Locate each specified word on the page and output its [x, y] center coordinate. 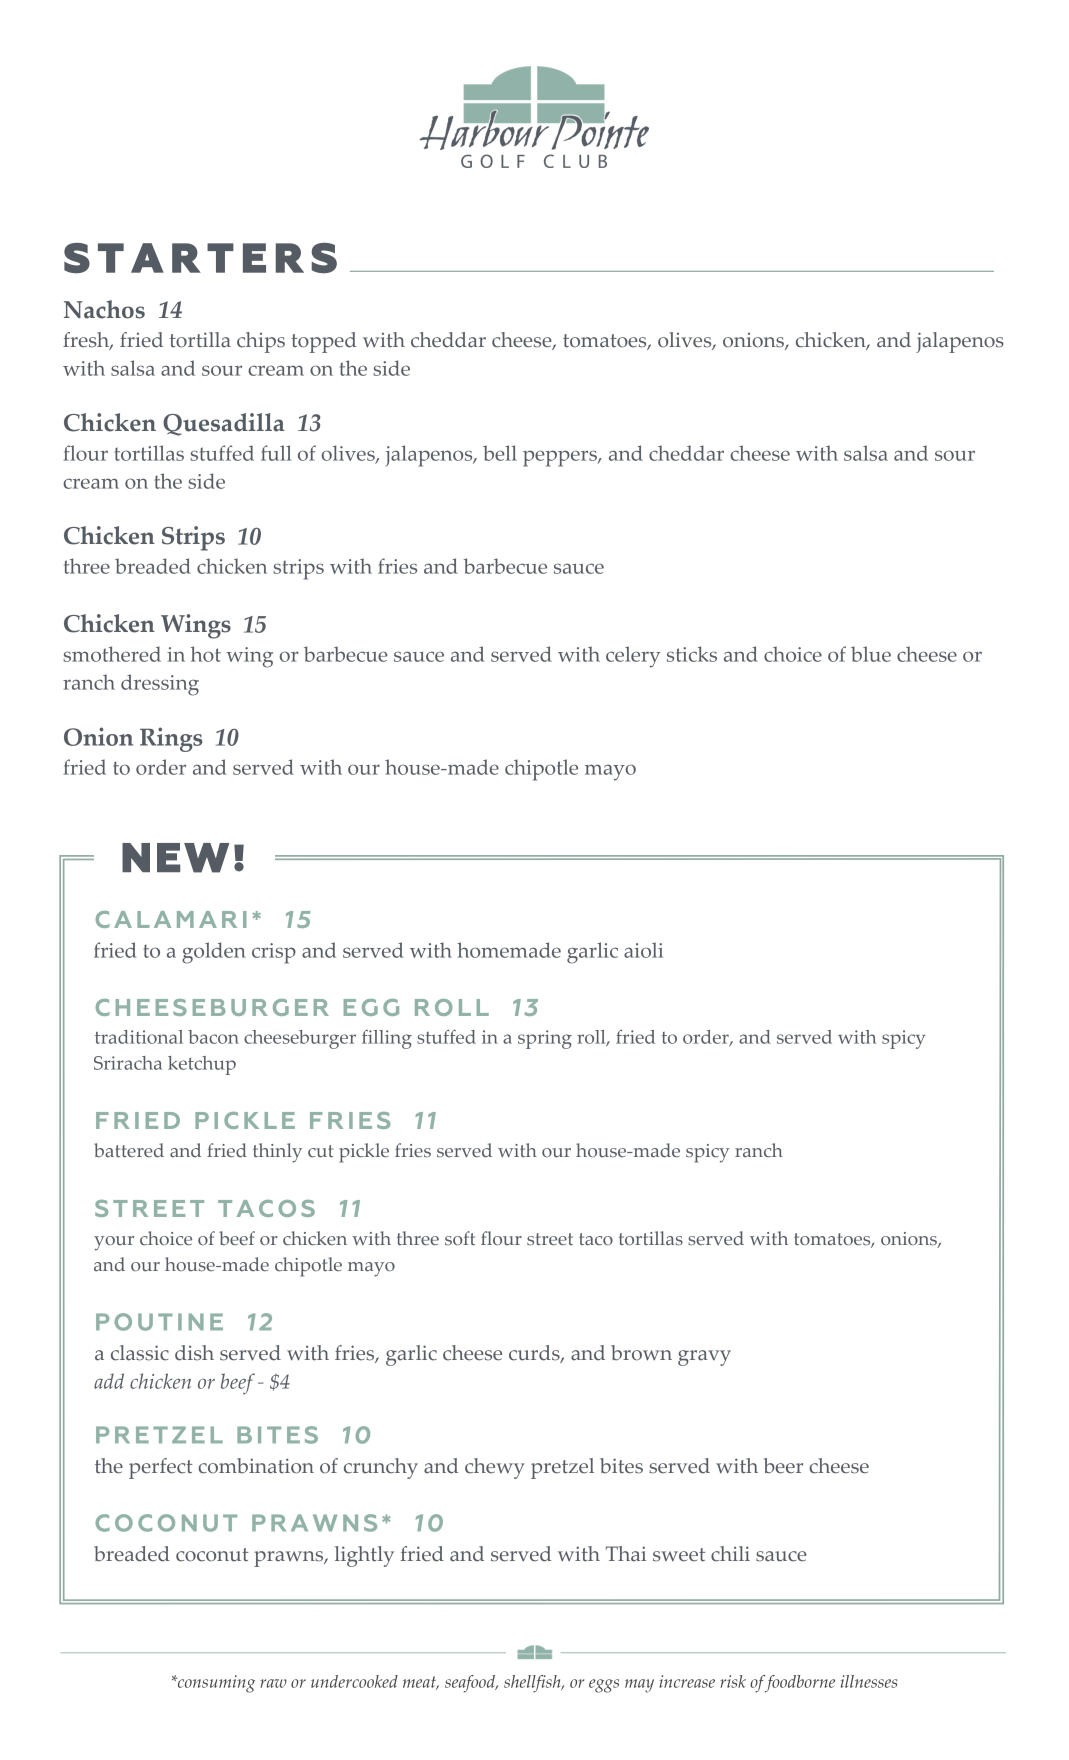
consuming [215, 1684]
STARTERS [200, 258]
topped [323, 342]
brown [641, 1353]
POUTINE [159, 1322]
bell [500, 453]
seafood [471, 1684]
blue [871, 654]
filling [387, 1039]
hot [206, 654]
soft [460, 1238]
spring [545, 1039]
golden [214, 953]
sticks [692, 654]
